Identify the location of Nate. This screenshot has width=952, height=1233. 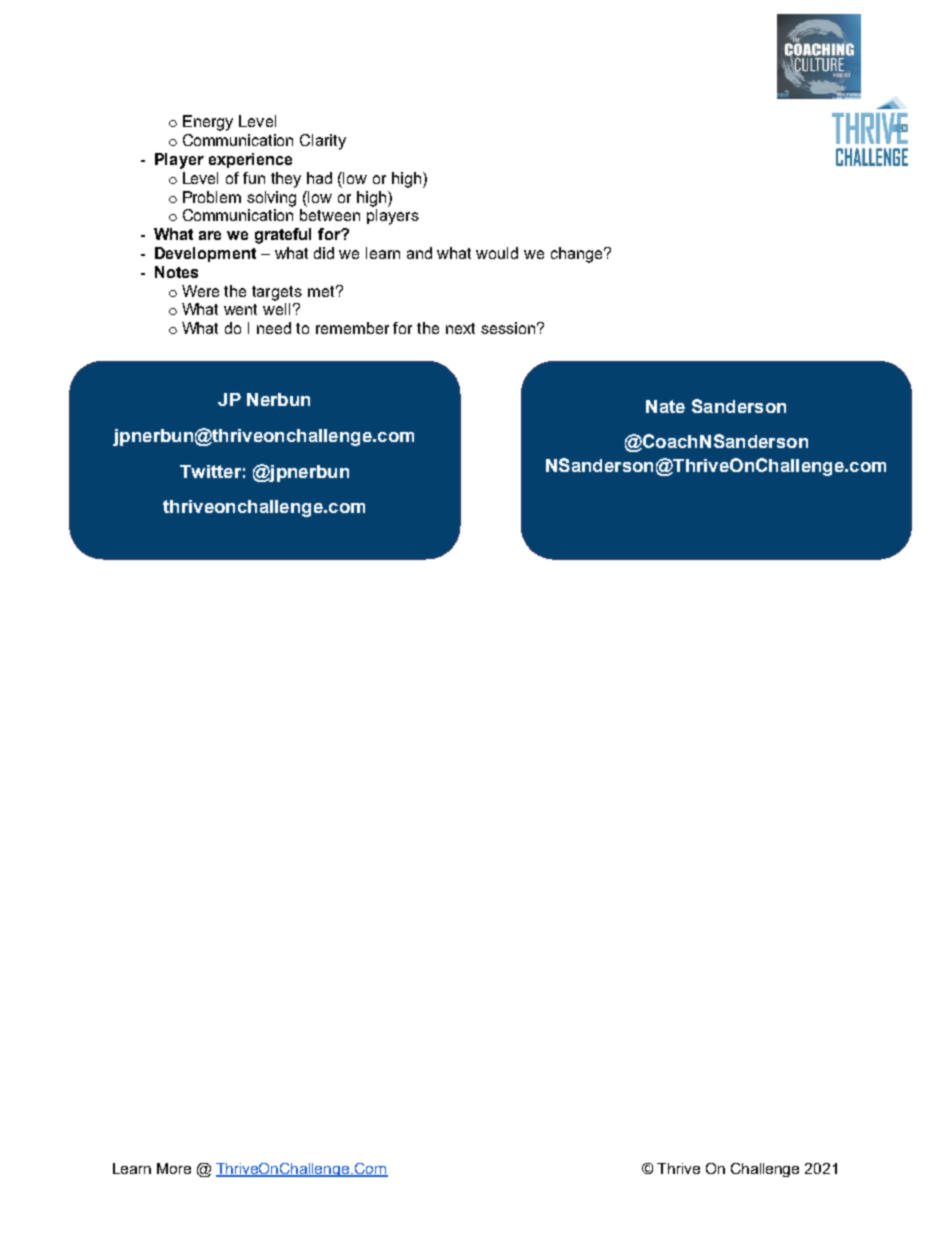
(665, 406).
